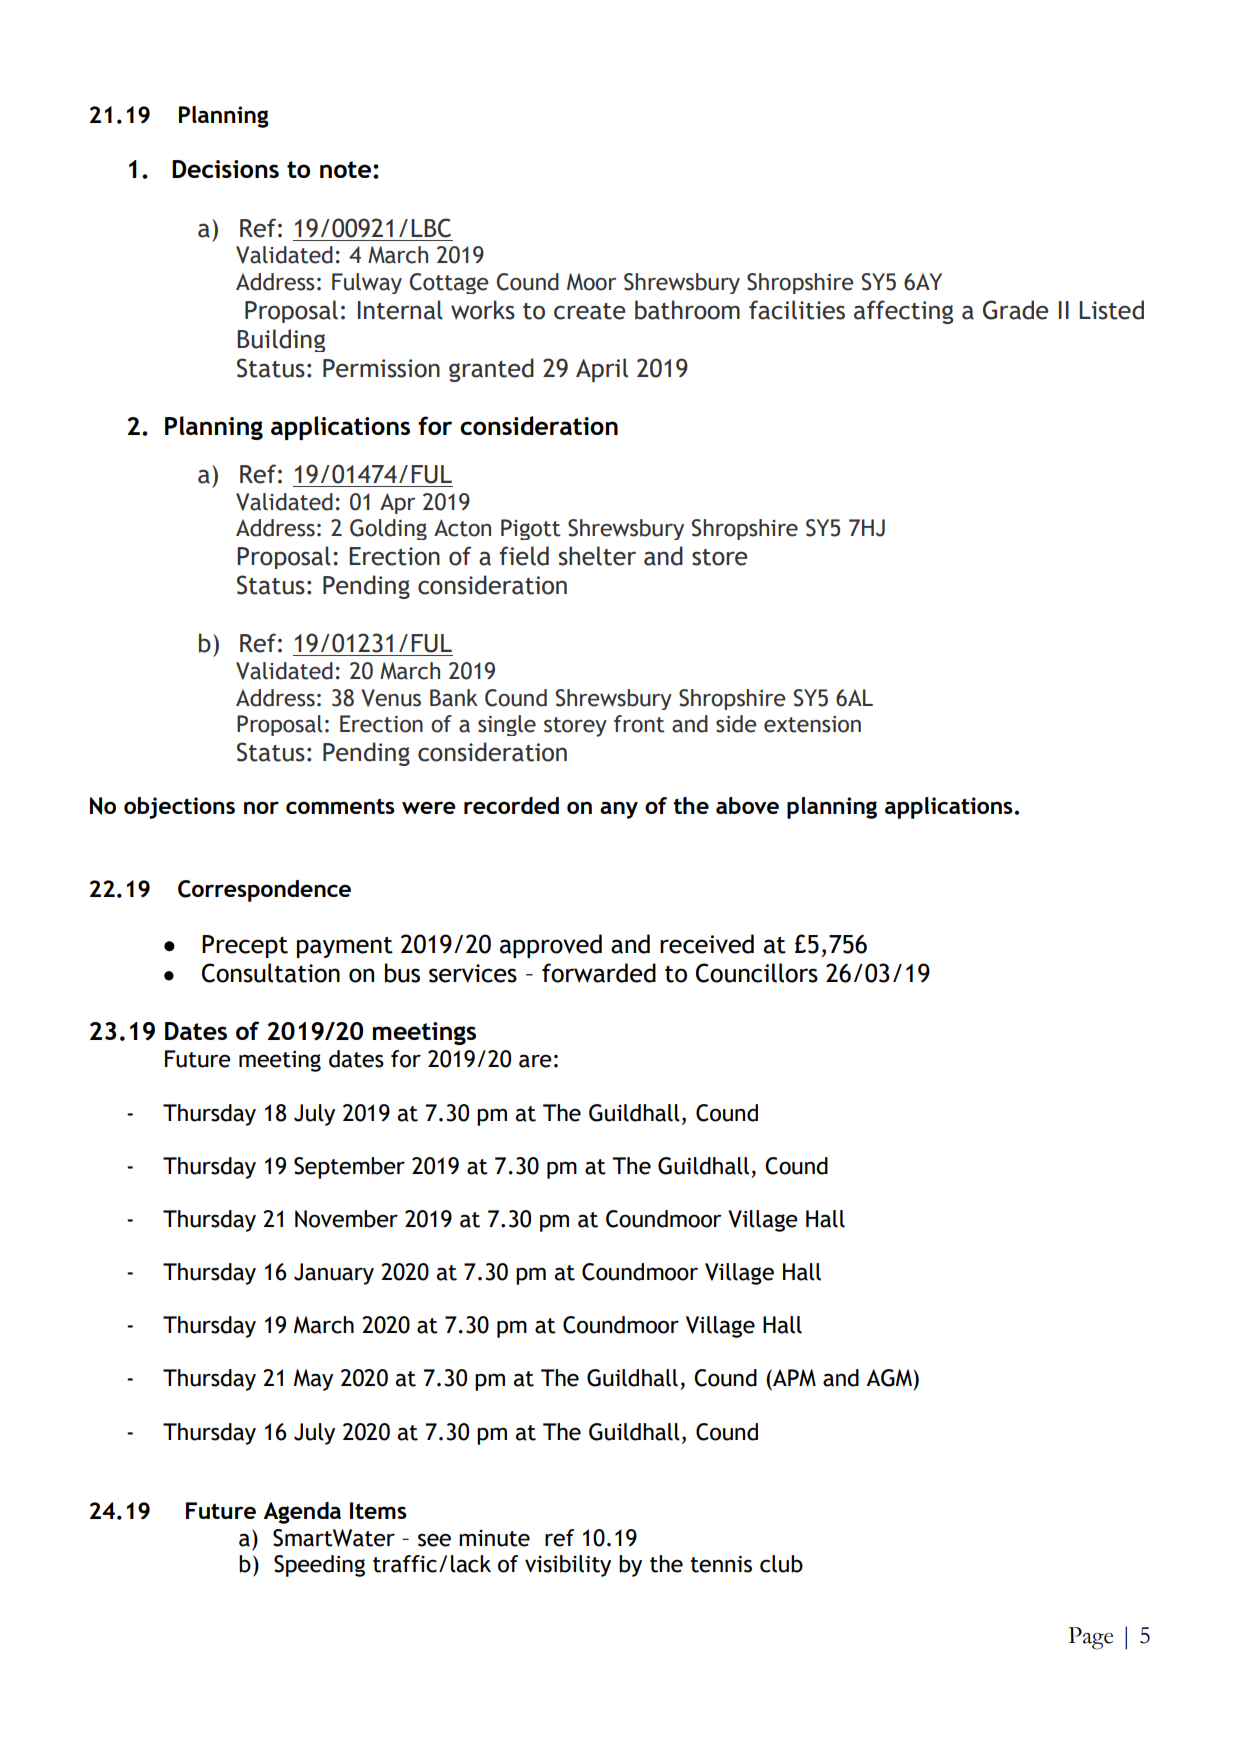 The height and width of the image is (1752, 1239). Describe the element at coordinates (349, 1168) in the image. I see `September` at that location.
